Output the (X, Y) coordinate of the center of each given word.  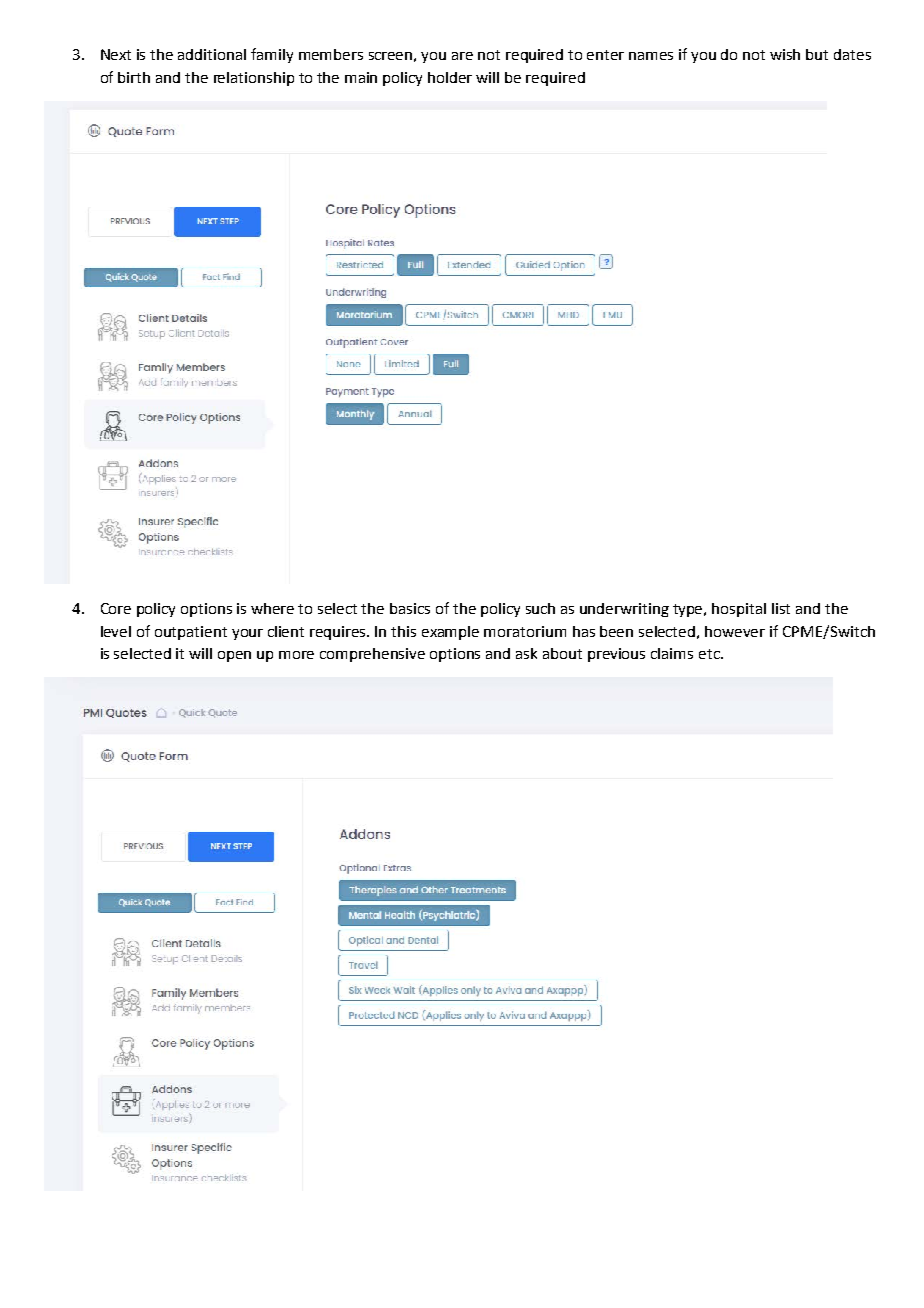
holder (450, 77)
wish (785, 54)
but (817, 54)
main (361, 77)
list (781, 608)
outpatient (191, 633)
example (450, 633)
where (272, 608)
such (540, 608)
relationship (254, 79)
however (735, 631)
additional (212, 54)
